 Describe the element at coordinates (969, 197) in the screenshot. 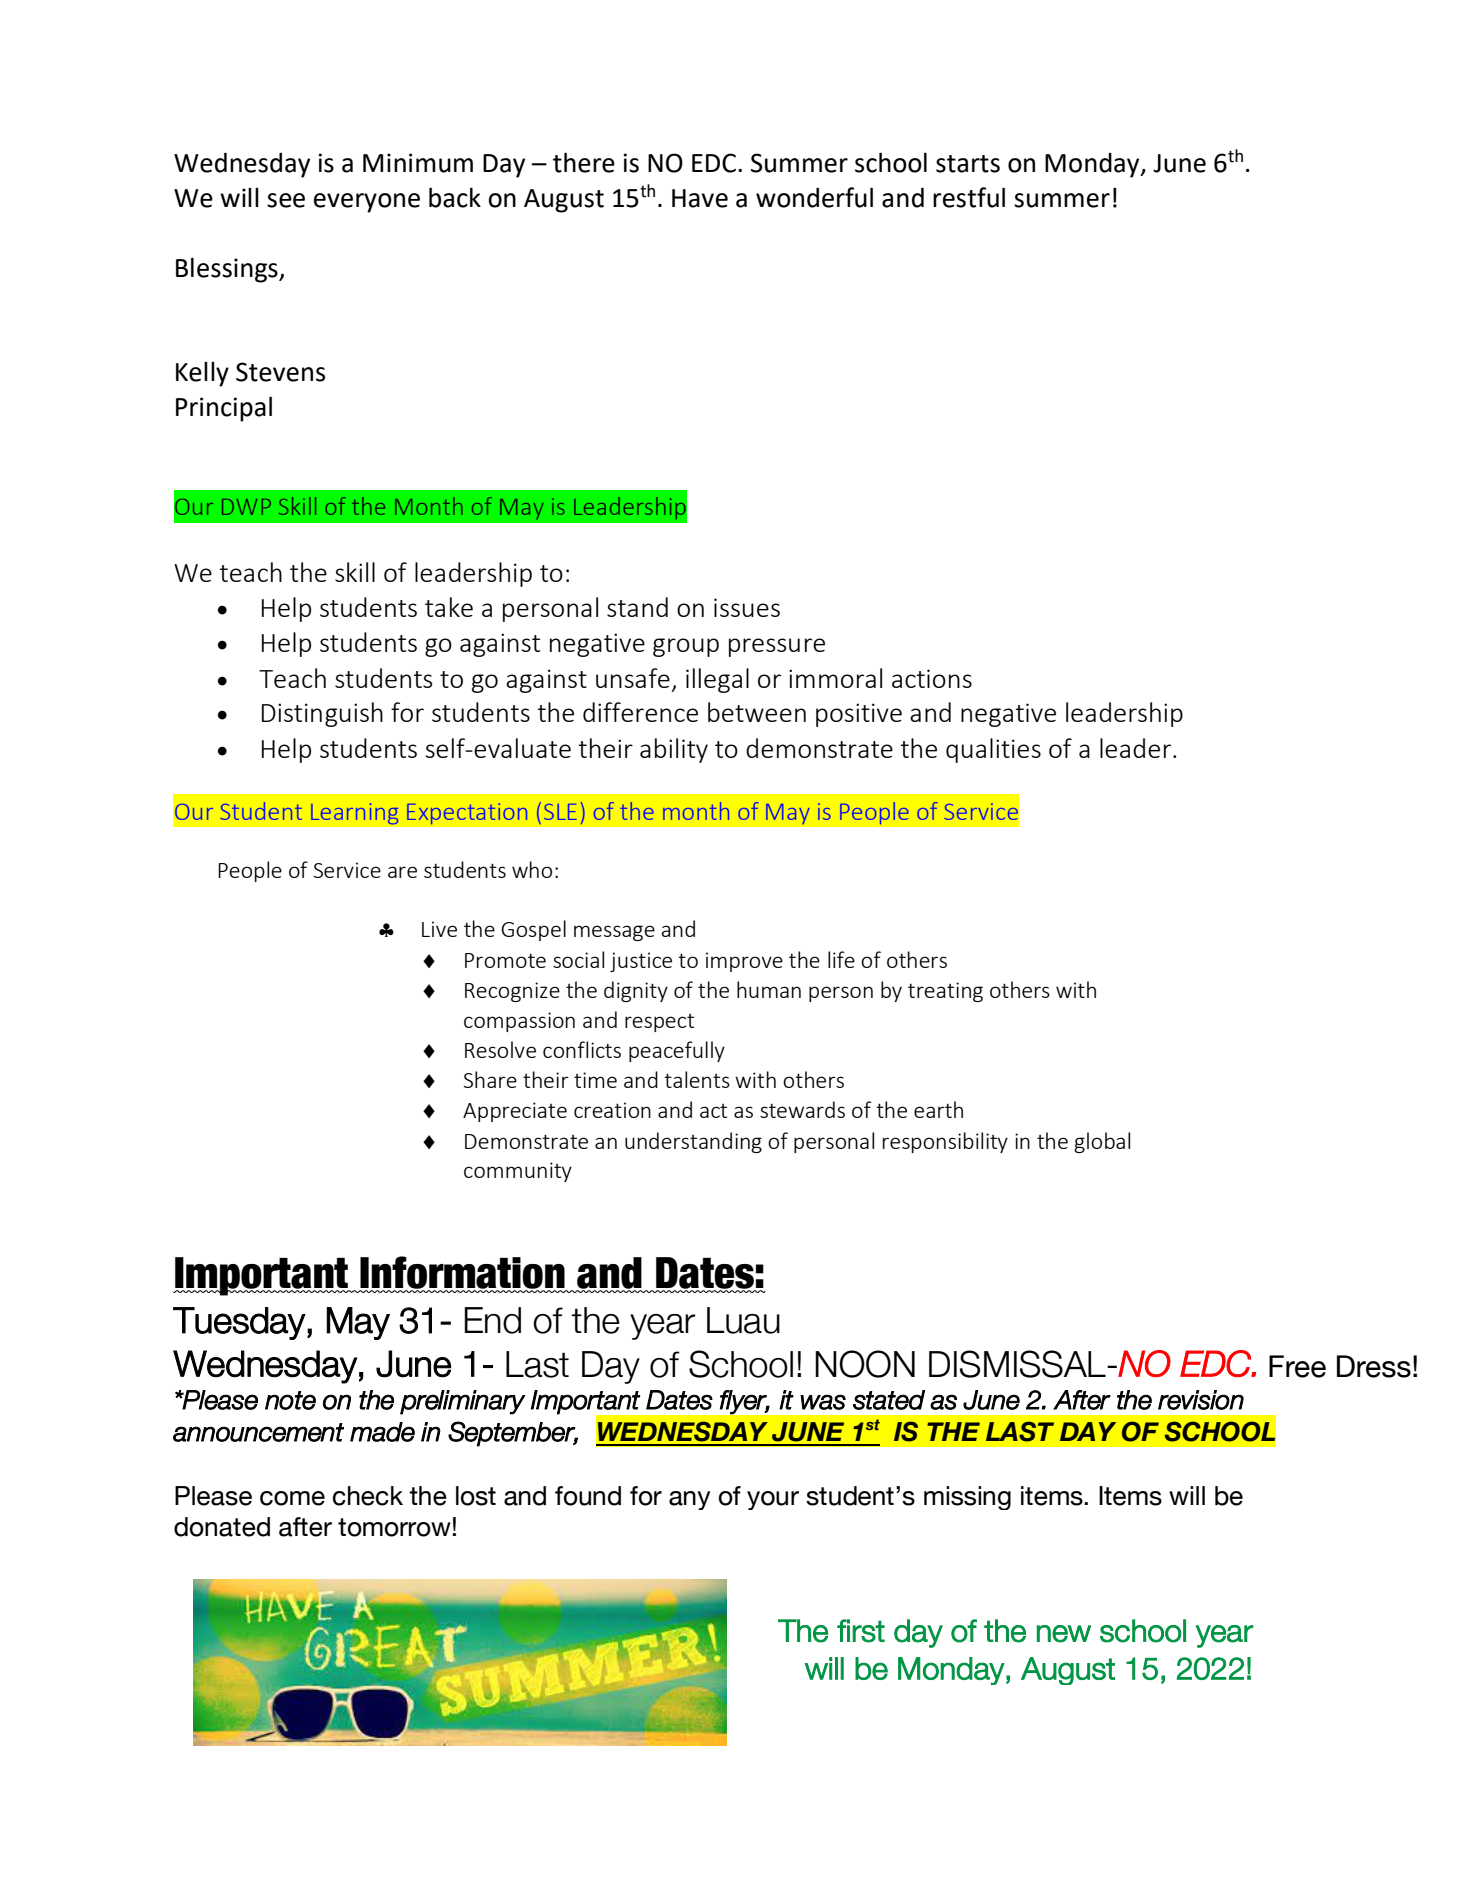

I see `restful` at that location.
